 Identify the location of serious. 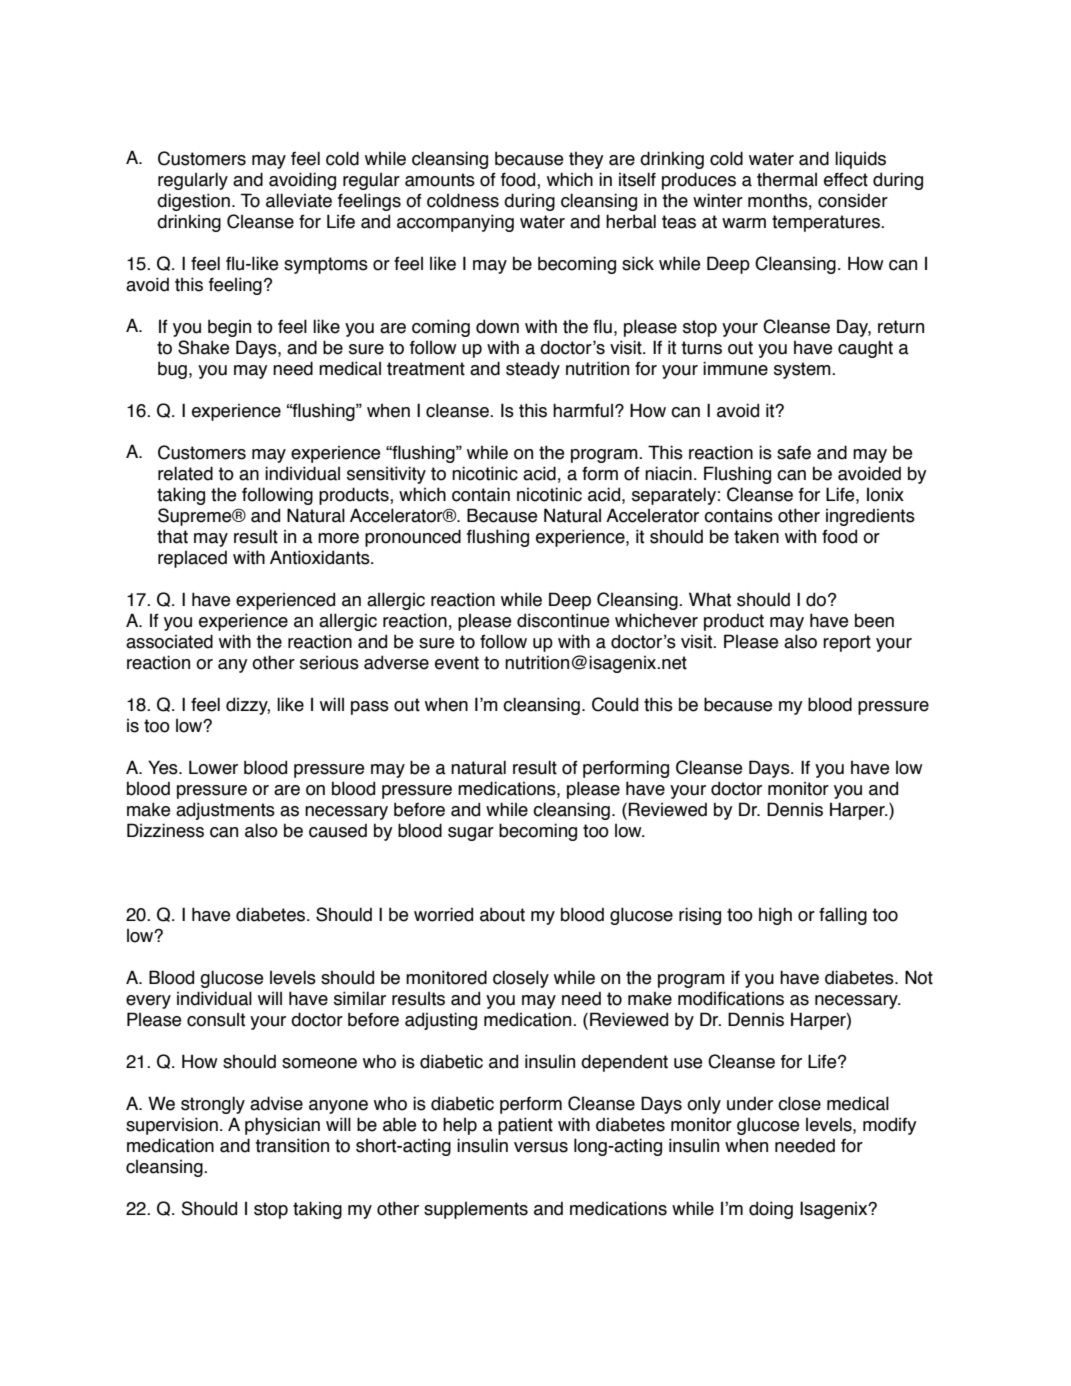
(329, 663).
